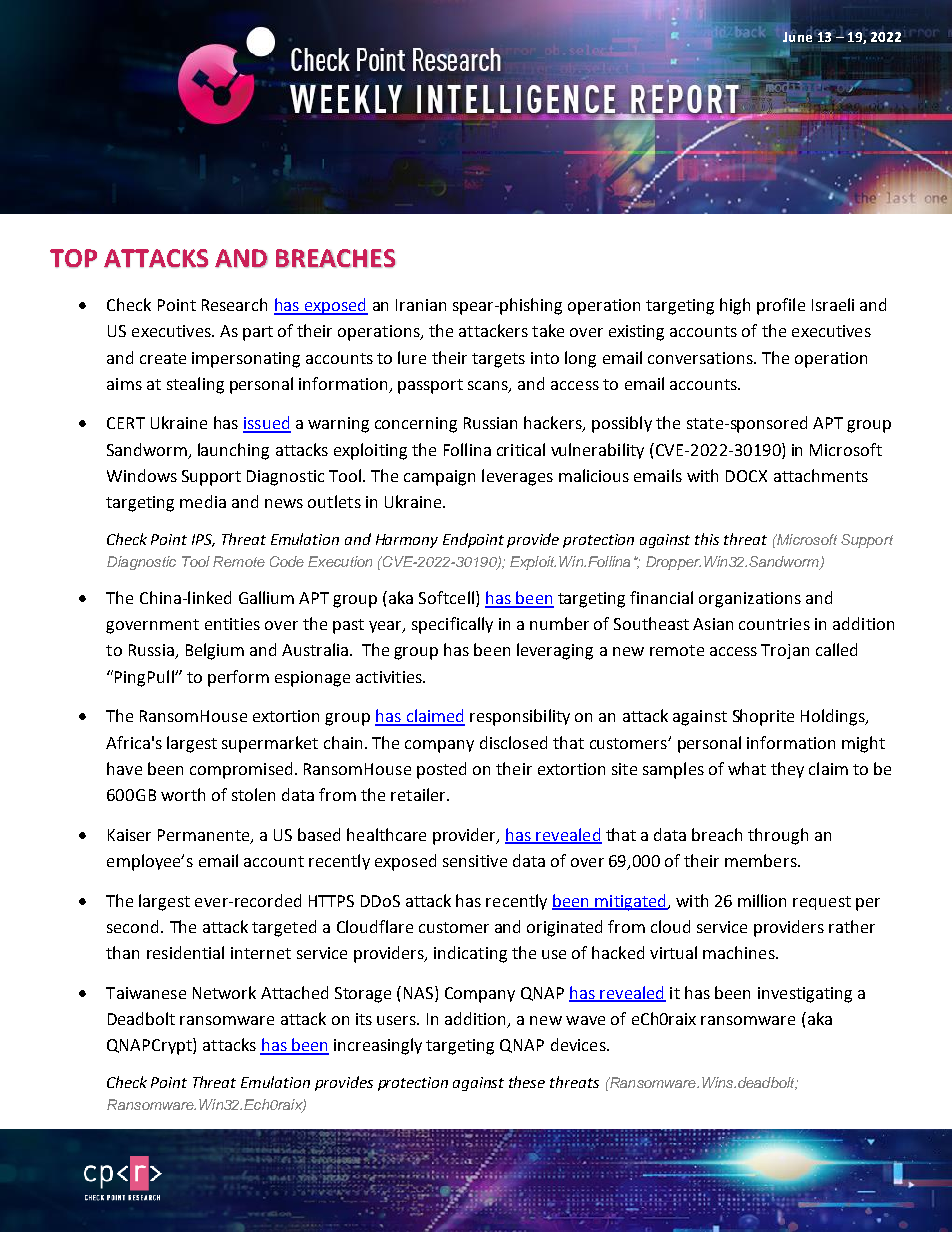 The height and width of the screenshot is (1233, 952). What do you see at coordinates (73, 258) in the screenshot?
I see `TOP` at bounding box center [73, 258].
